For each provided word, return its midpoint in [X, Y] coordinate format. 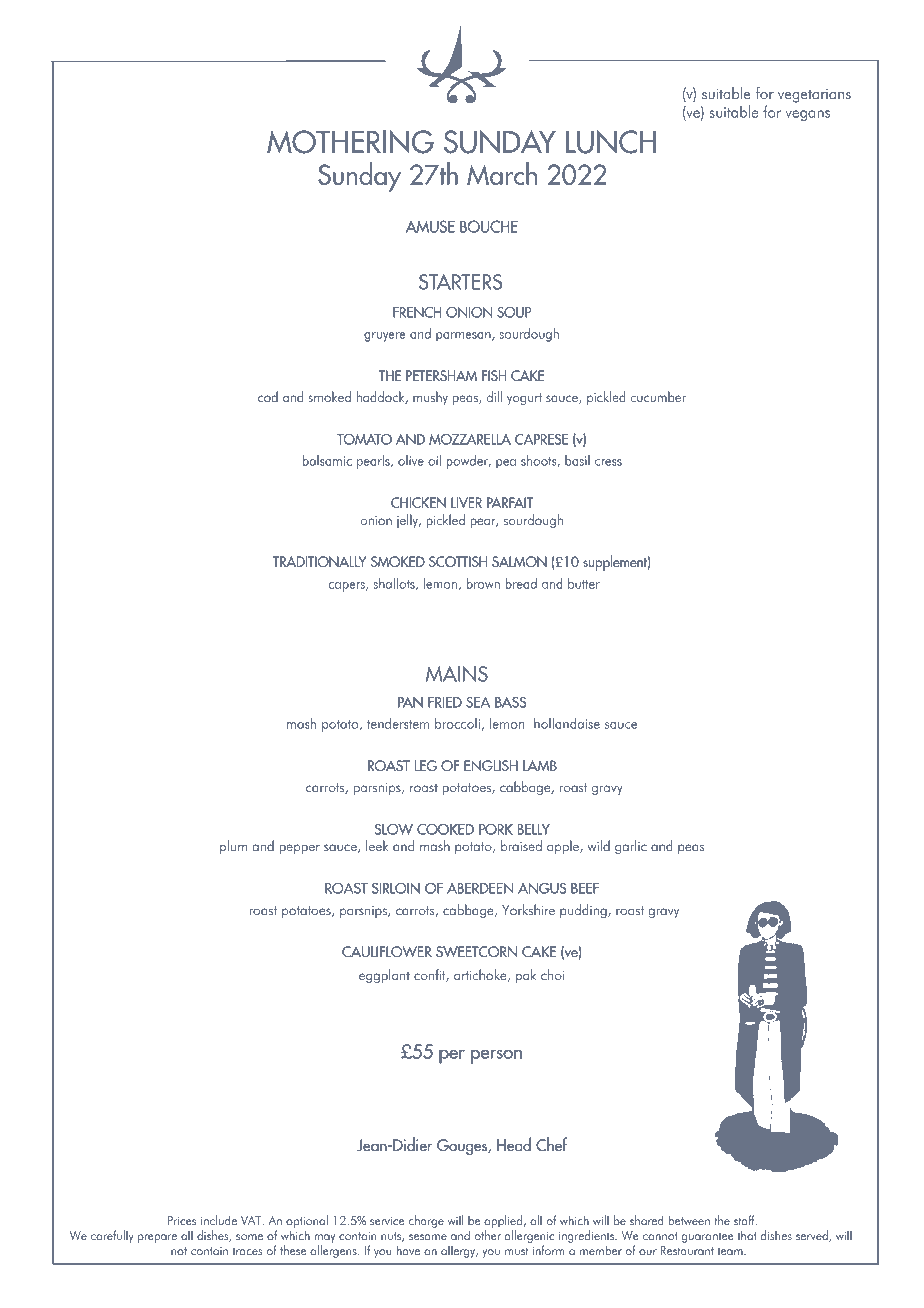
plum [233, 847]
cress [608, 462]
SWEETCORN [476, 951]
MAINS [457, 674]
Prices [182, 1220]
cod [268, 396]
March [502, 173]
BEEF [585, 888]
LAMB [540, 765]
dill [494, 396]
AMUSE [430, 226]
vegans [808, 115]
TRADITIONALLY [319, 561]
